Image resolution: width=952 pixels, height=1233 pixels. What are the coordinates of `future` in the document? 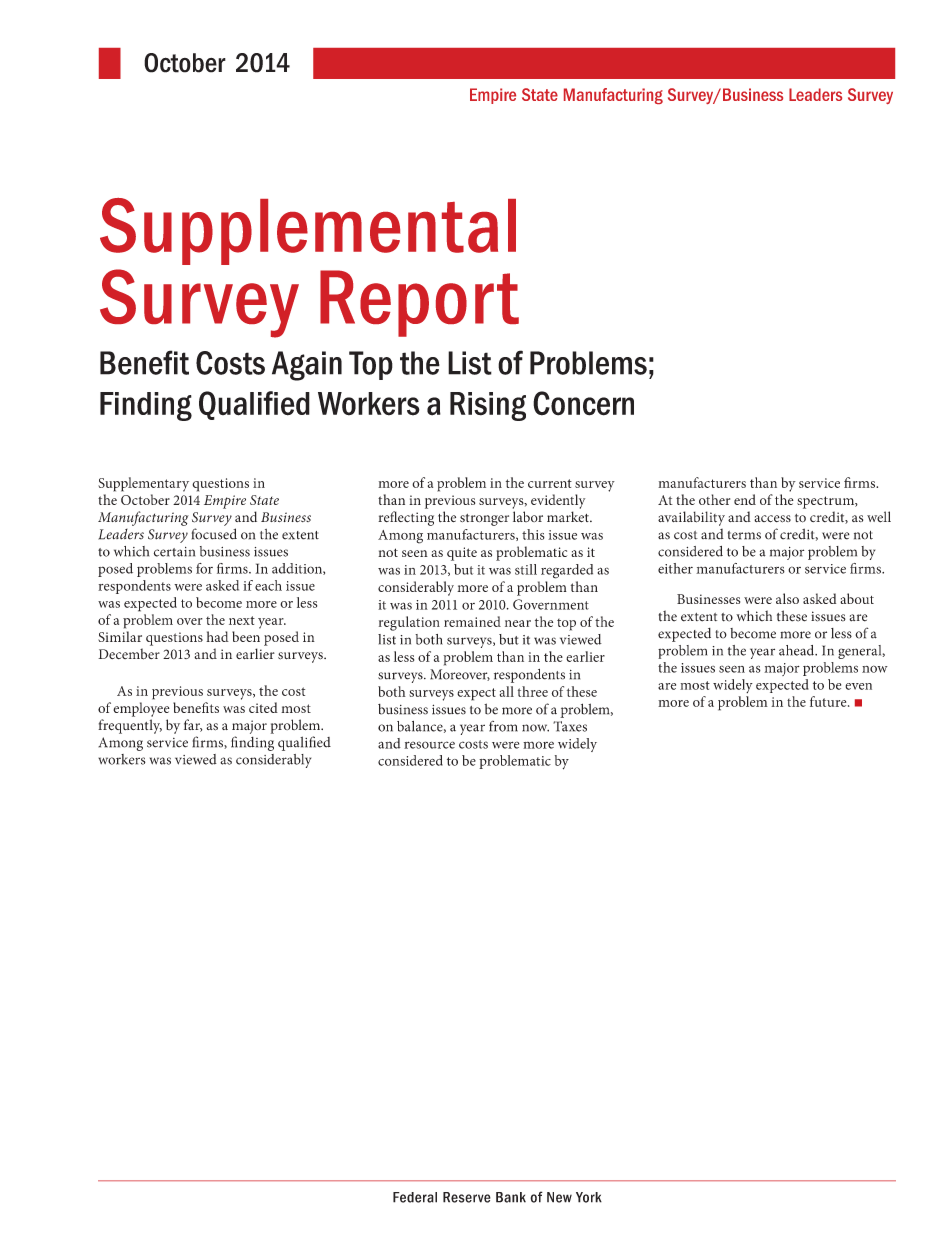 It's located at (829, 701).
